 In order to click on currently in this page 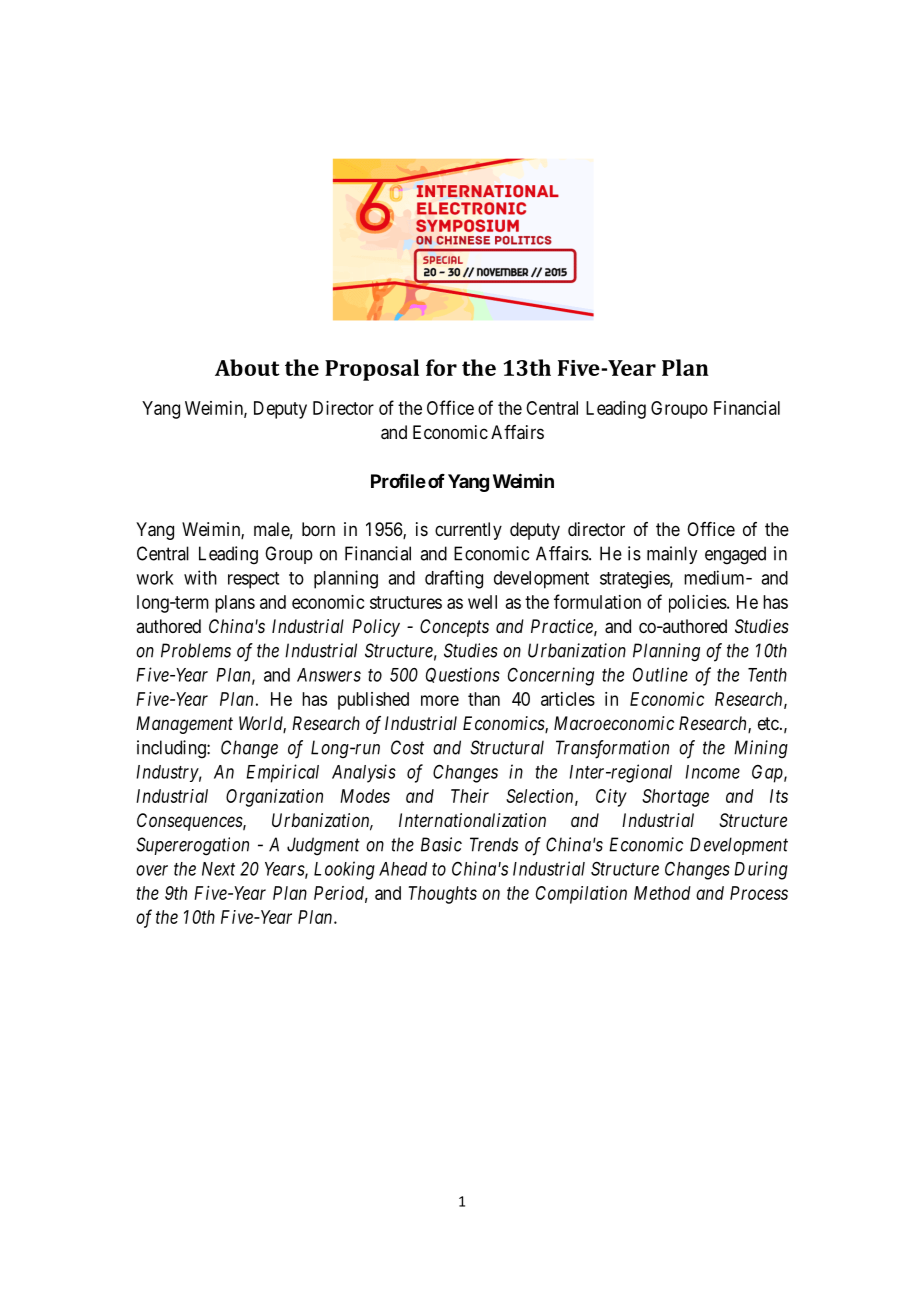, I will do `click(468, 531)`.
